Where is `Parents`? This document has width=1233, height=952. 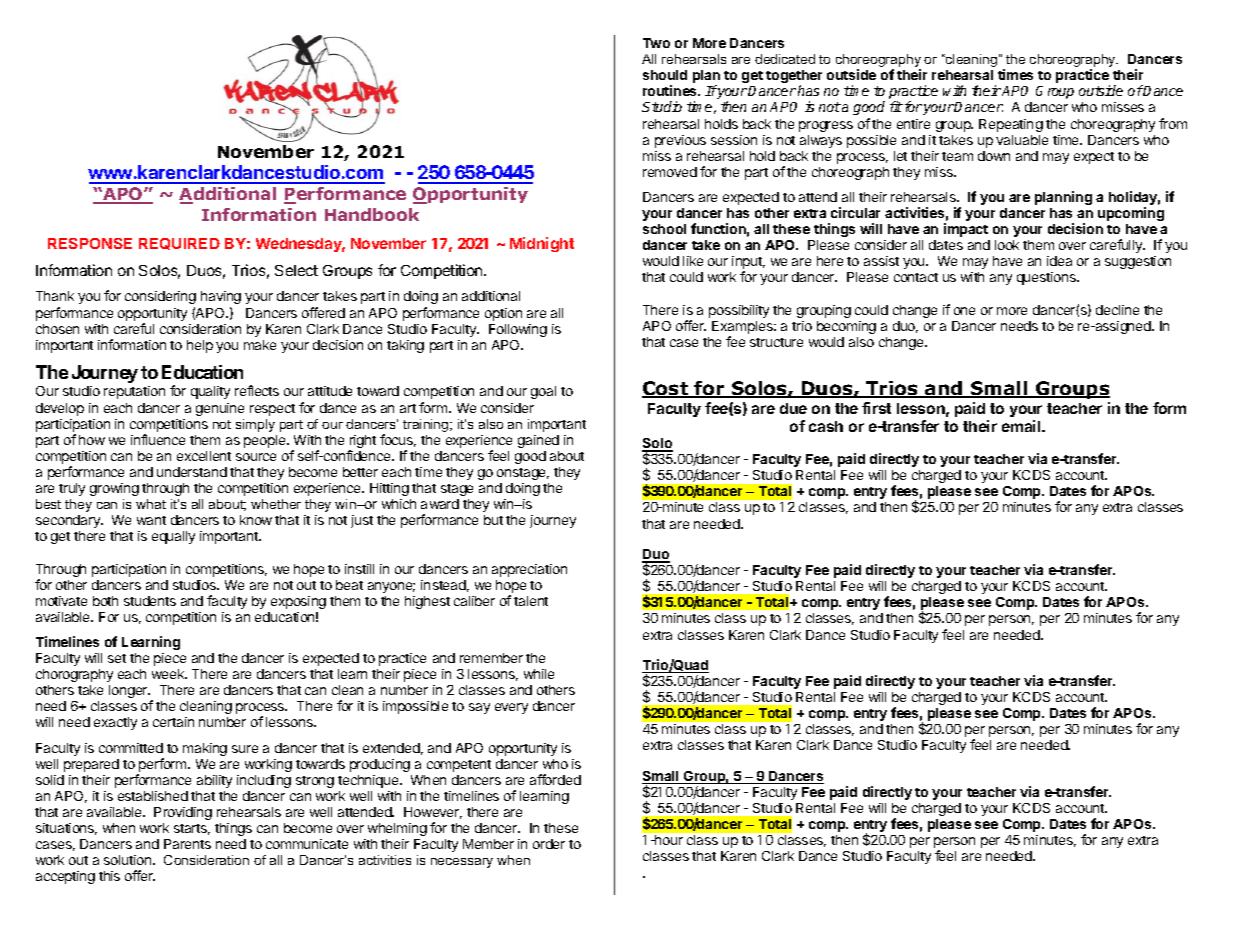 Parents is located at coordinates (187, 844).
